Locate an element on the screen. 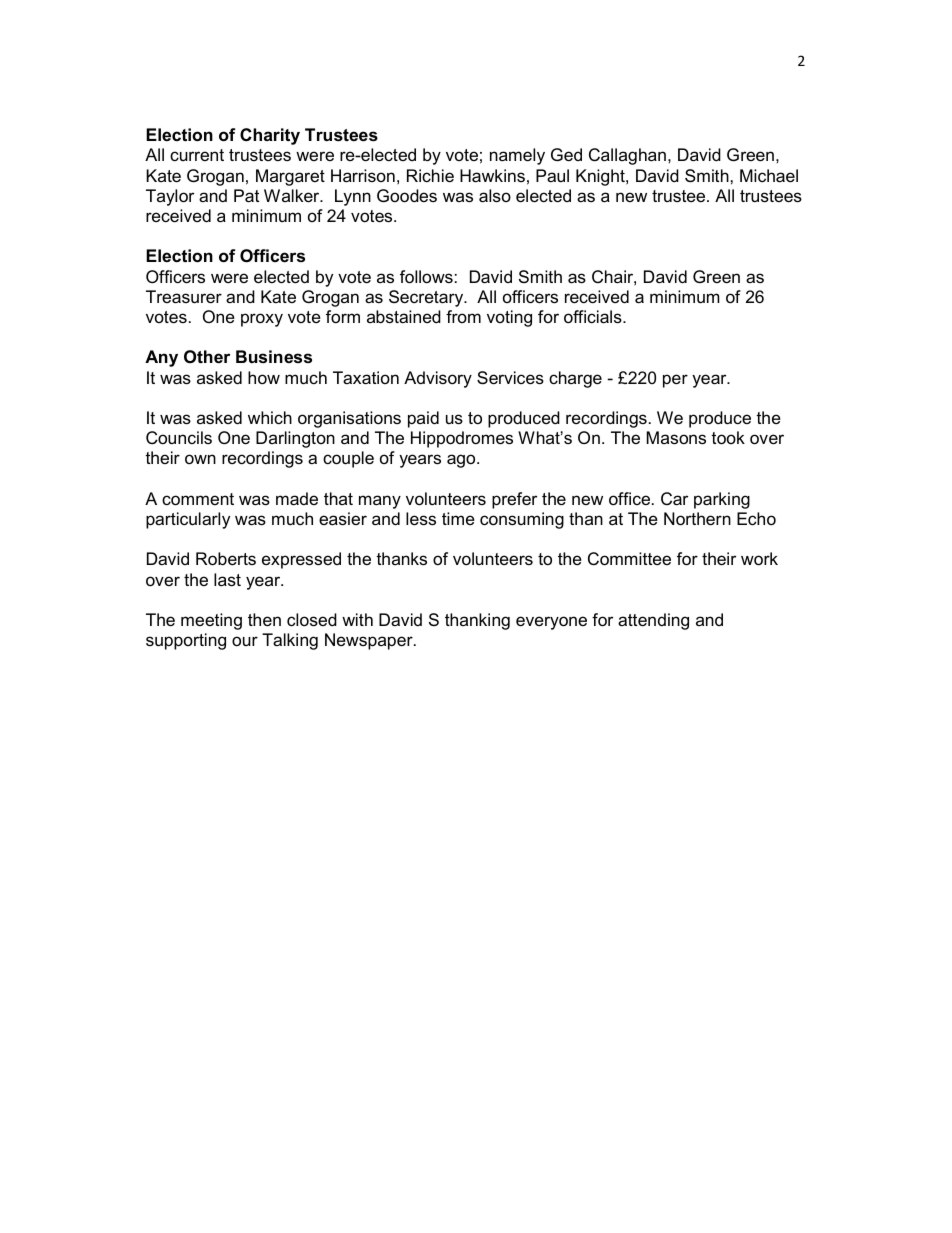 The width and height of the screenshot is (952, 1233). Callaghan is located at coordinates (627, 156).
